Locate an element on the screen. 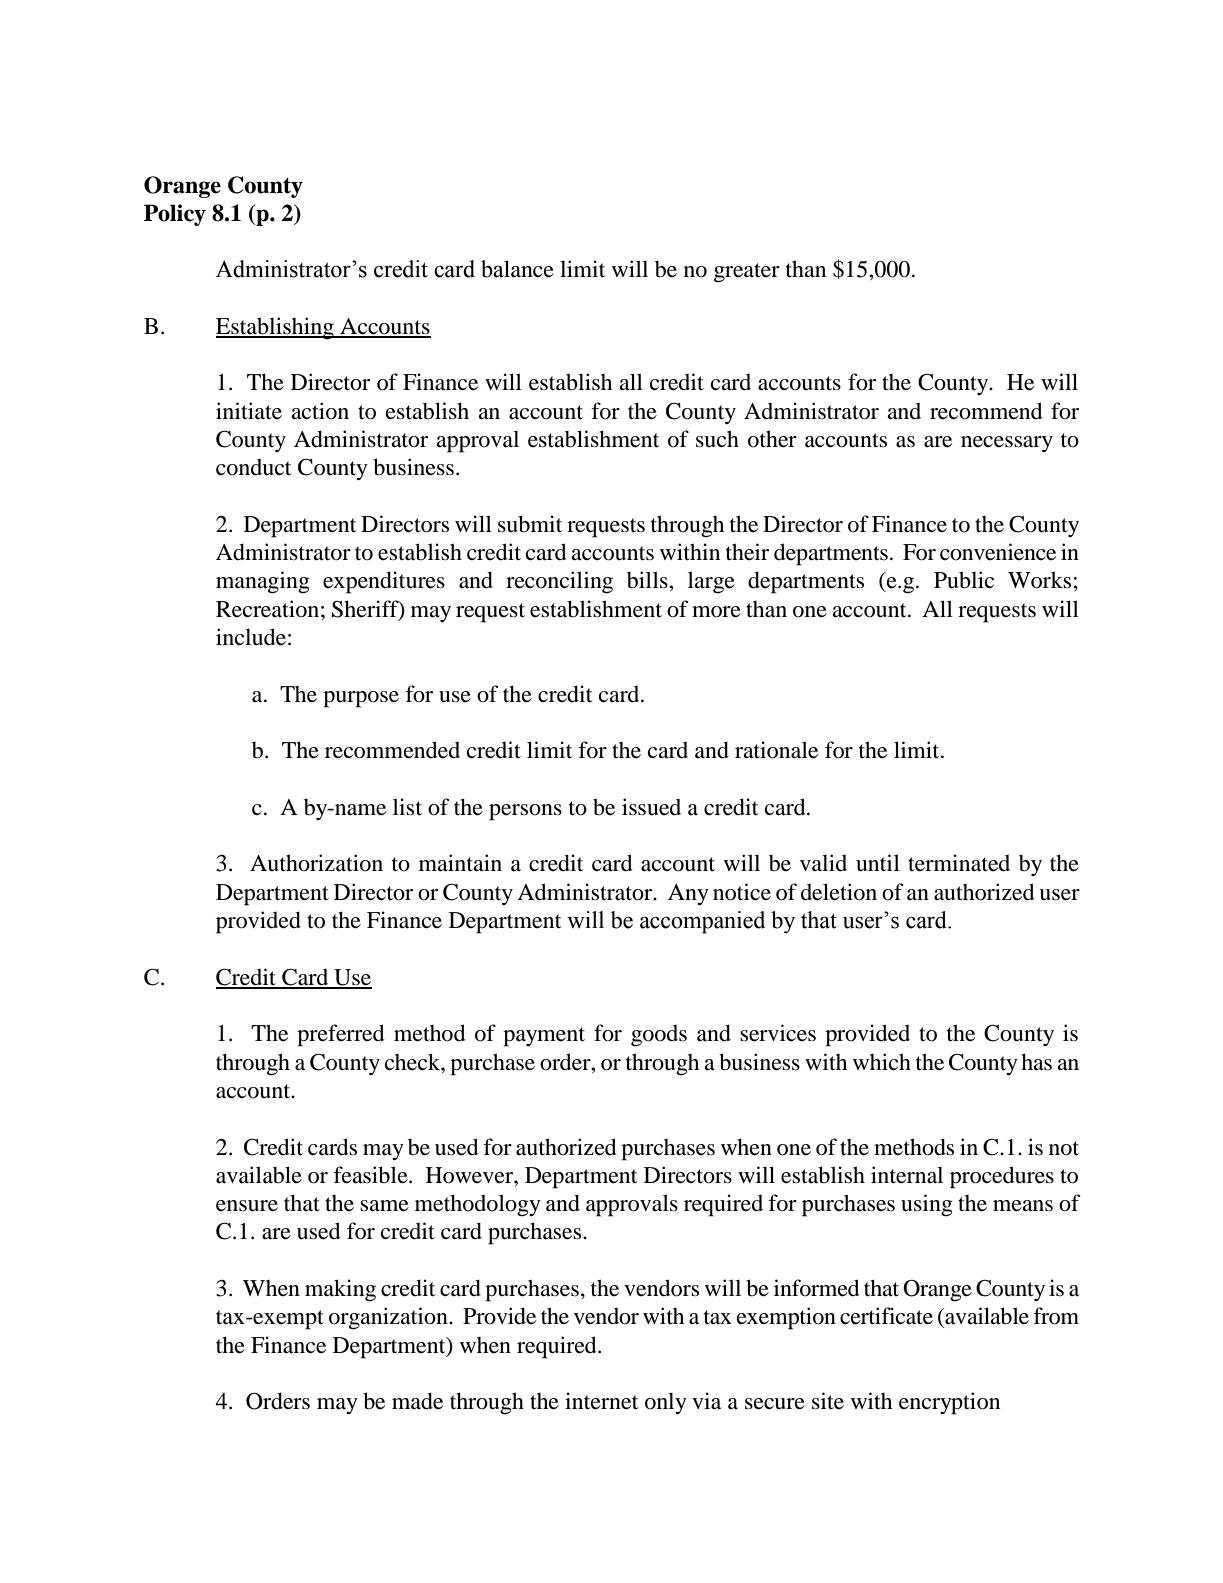  Public is located at coordinates (964, 580).
